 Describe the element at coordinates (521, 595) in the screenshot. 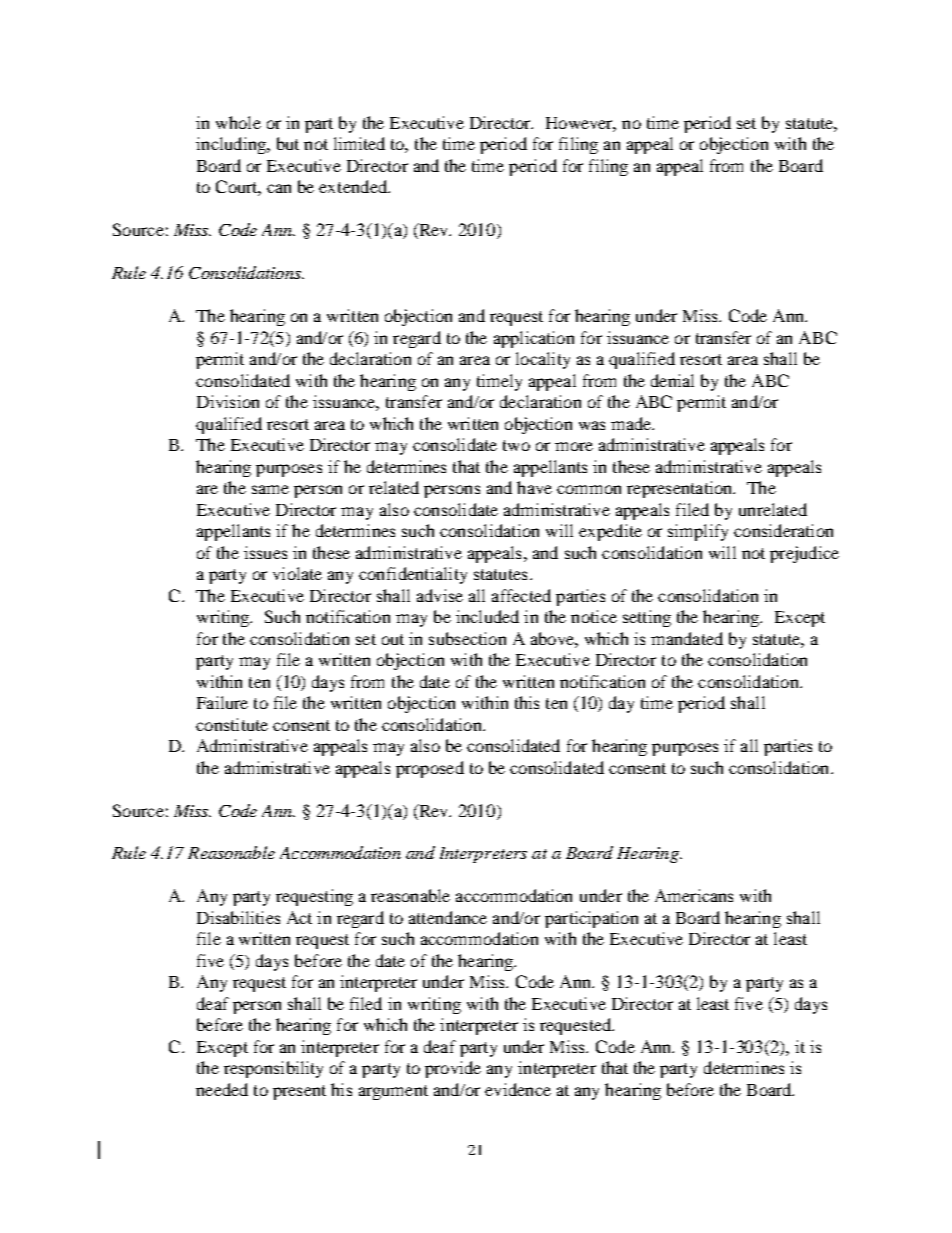

I see `affected` at that location.
